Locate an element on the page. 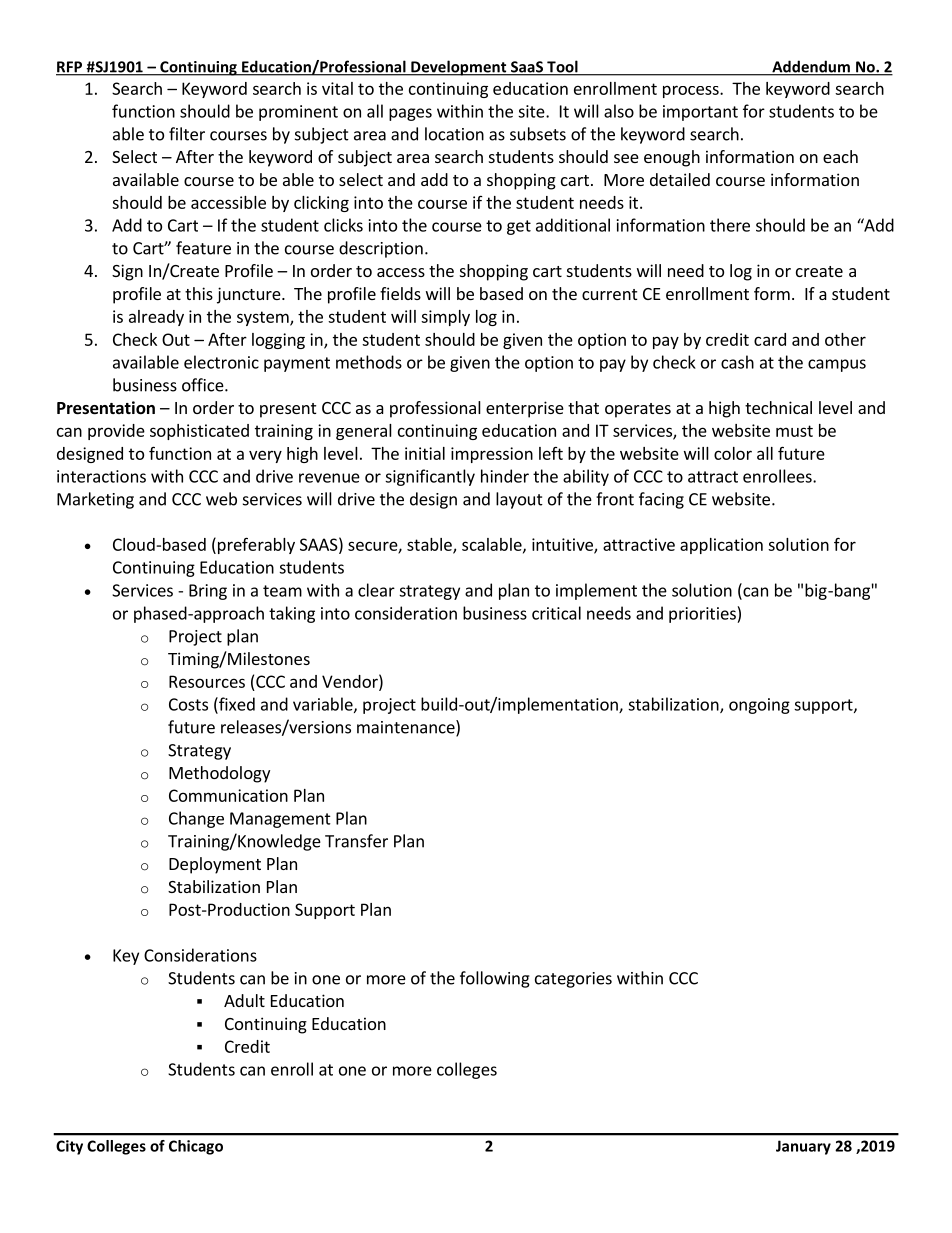 This image has height=1233, width=952. following is located at coordinates (495, 979).
